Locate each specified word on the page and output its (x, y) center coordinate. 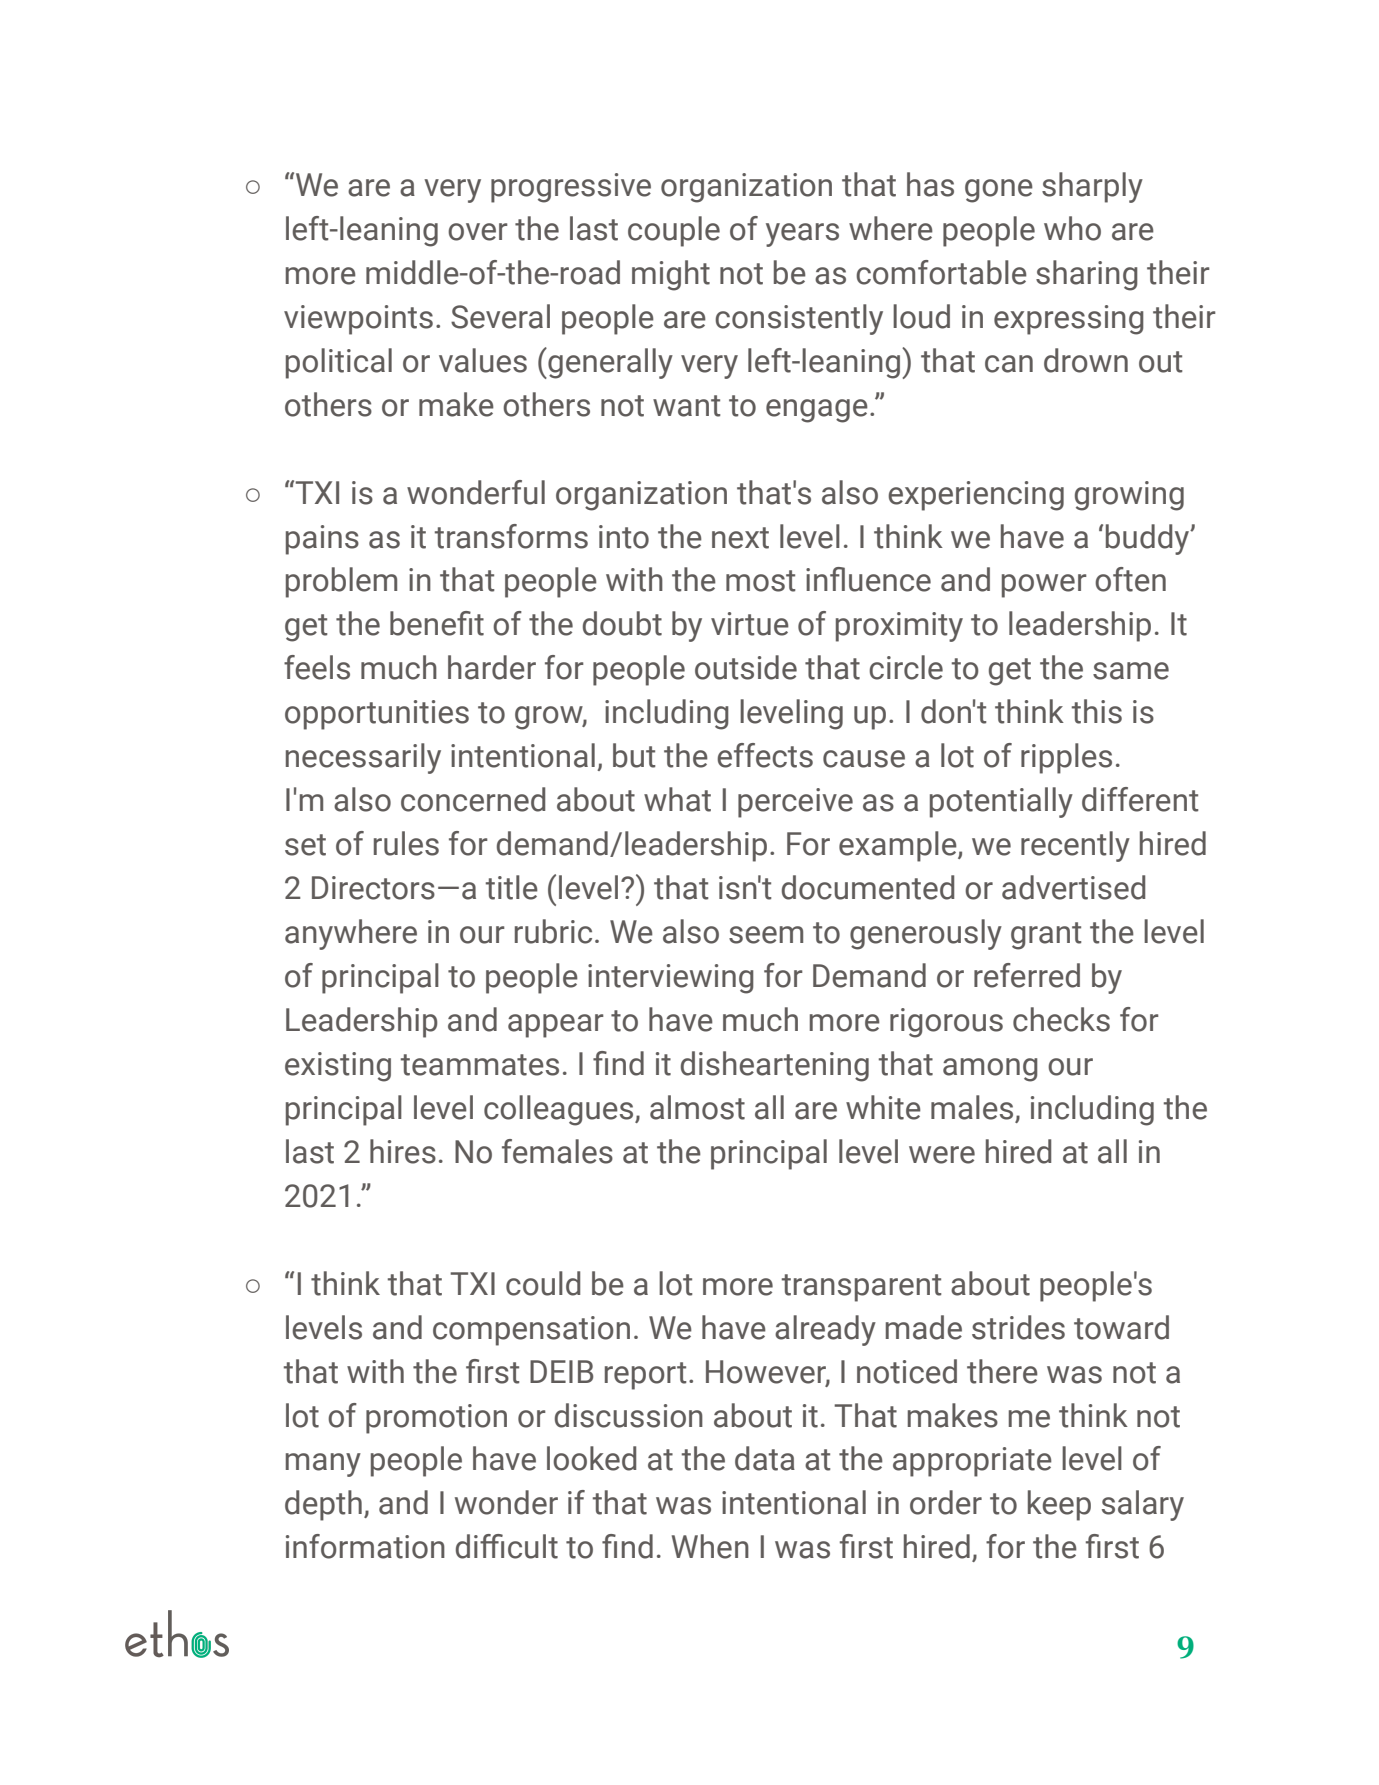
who (1072, 228)
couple (674, 231)
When (710, 1546)
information (365, 1546)
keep (1059, 1505)
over (478, 232)
